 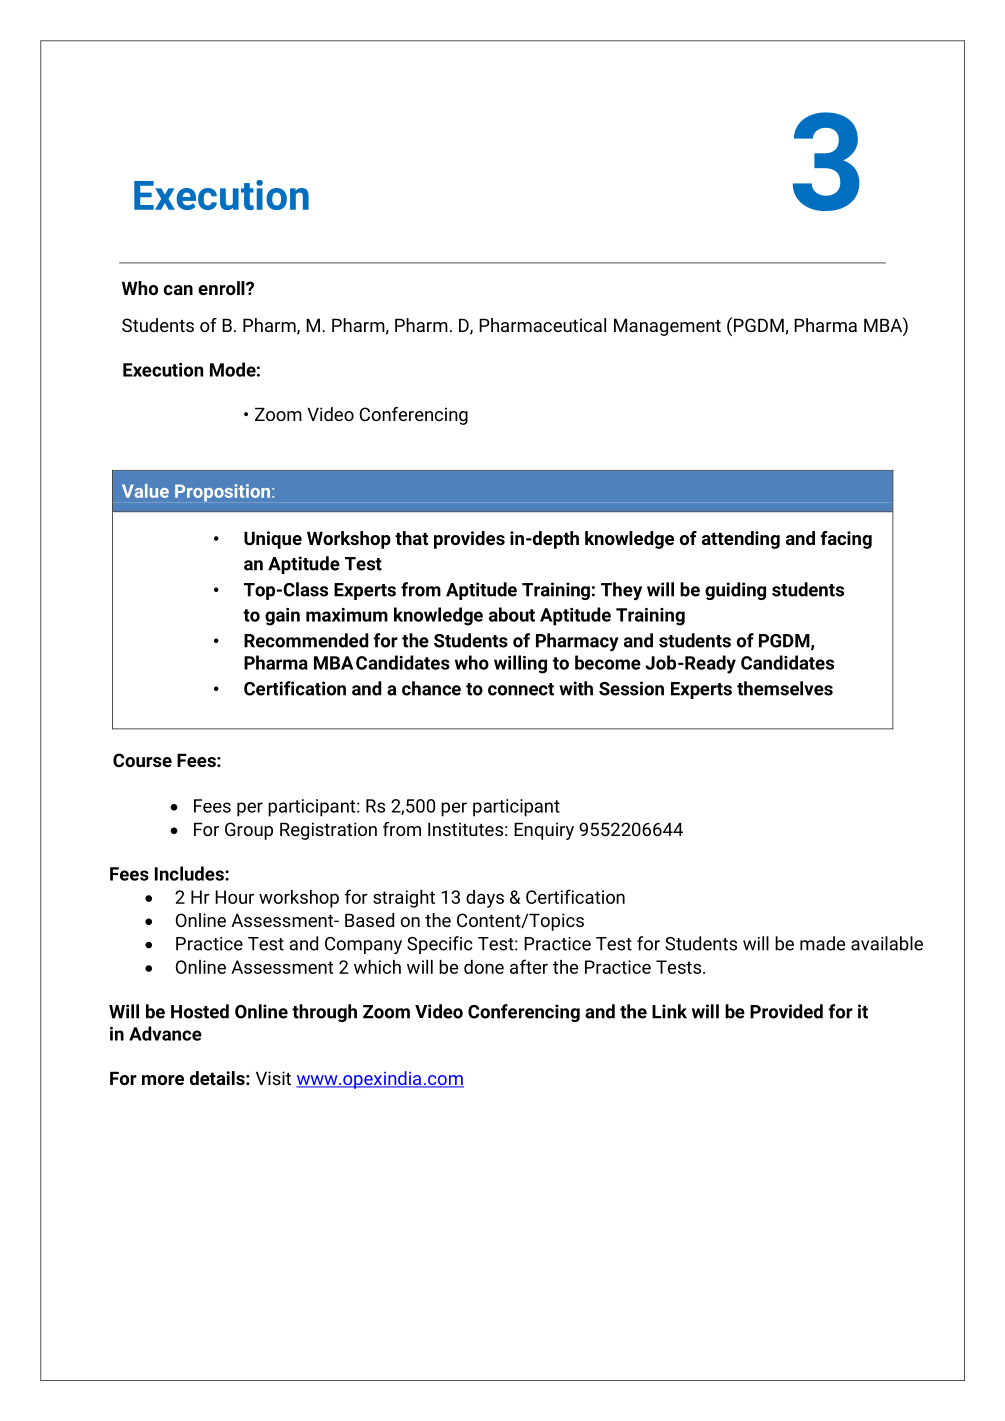 What do you see at coordinates (846, 540) in the screenshot?
I see `facing` at bounding box center [846, 540].
